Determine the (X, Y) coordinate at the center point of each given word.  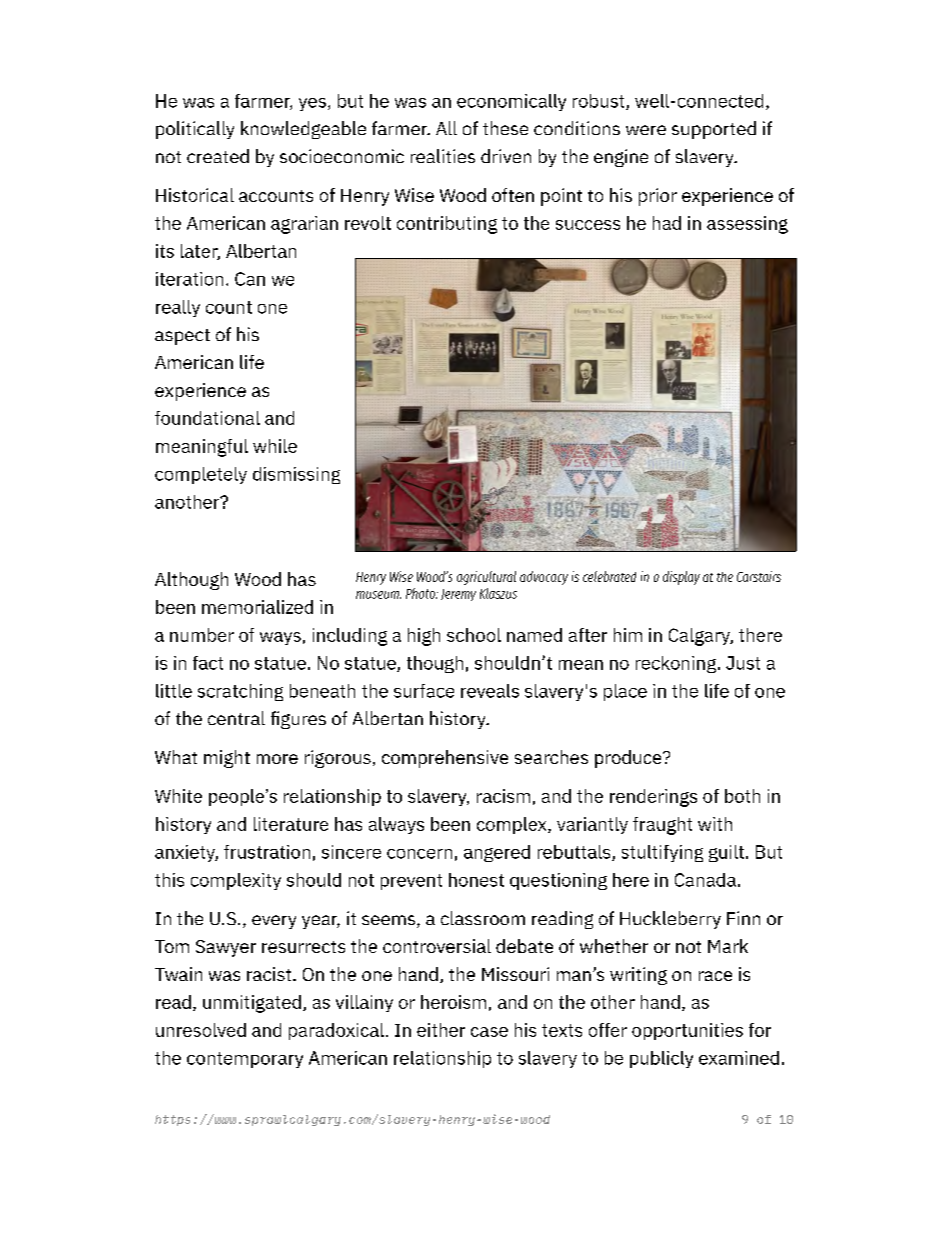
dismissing (296, 475)
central (236, 718)
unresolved (201, 1030)
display (681, 578)
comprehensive (445, 759)
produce (629, 759)
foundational (207, 418)
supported (714, 130)
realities (443, 156)
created (218, 156)
